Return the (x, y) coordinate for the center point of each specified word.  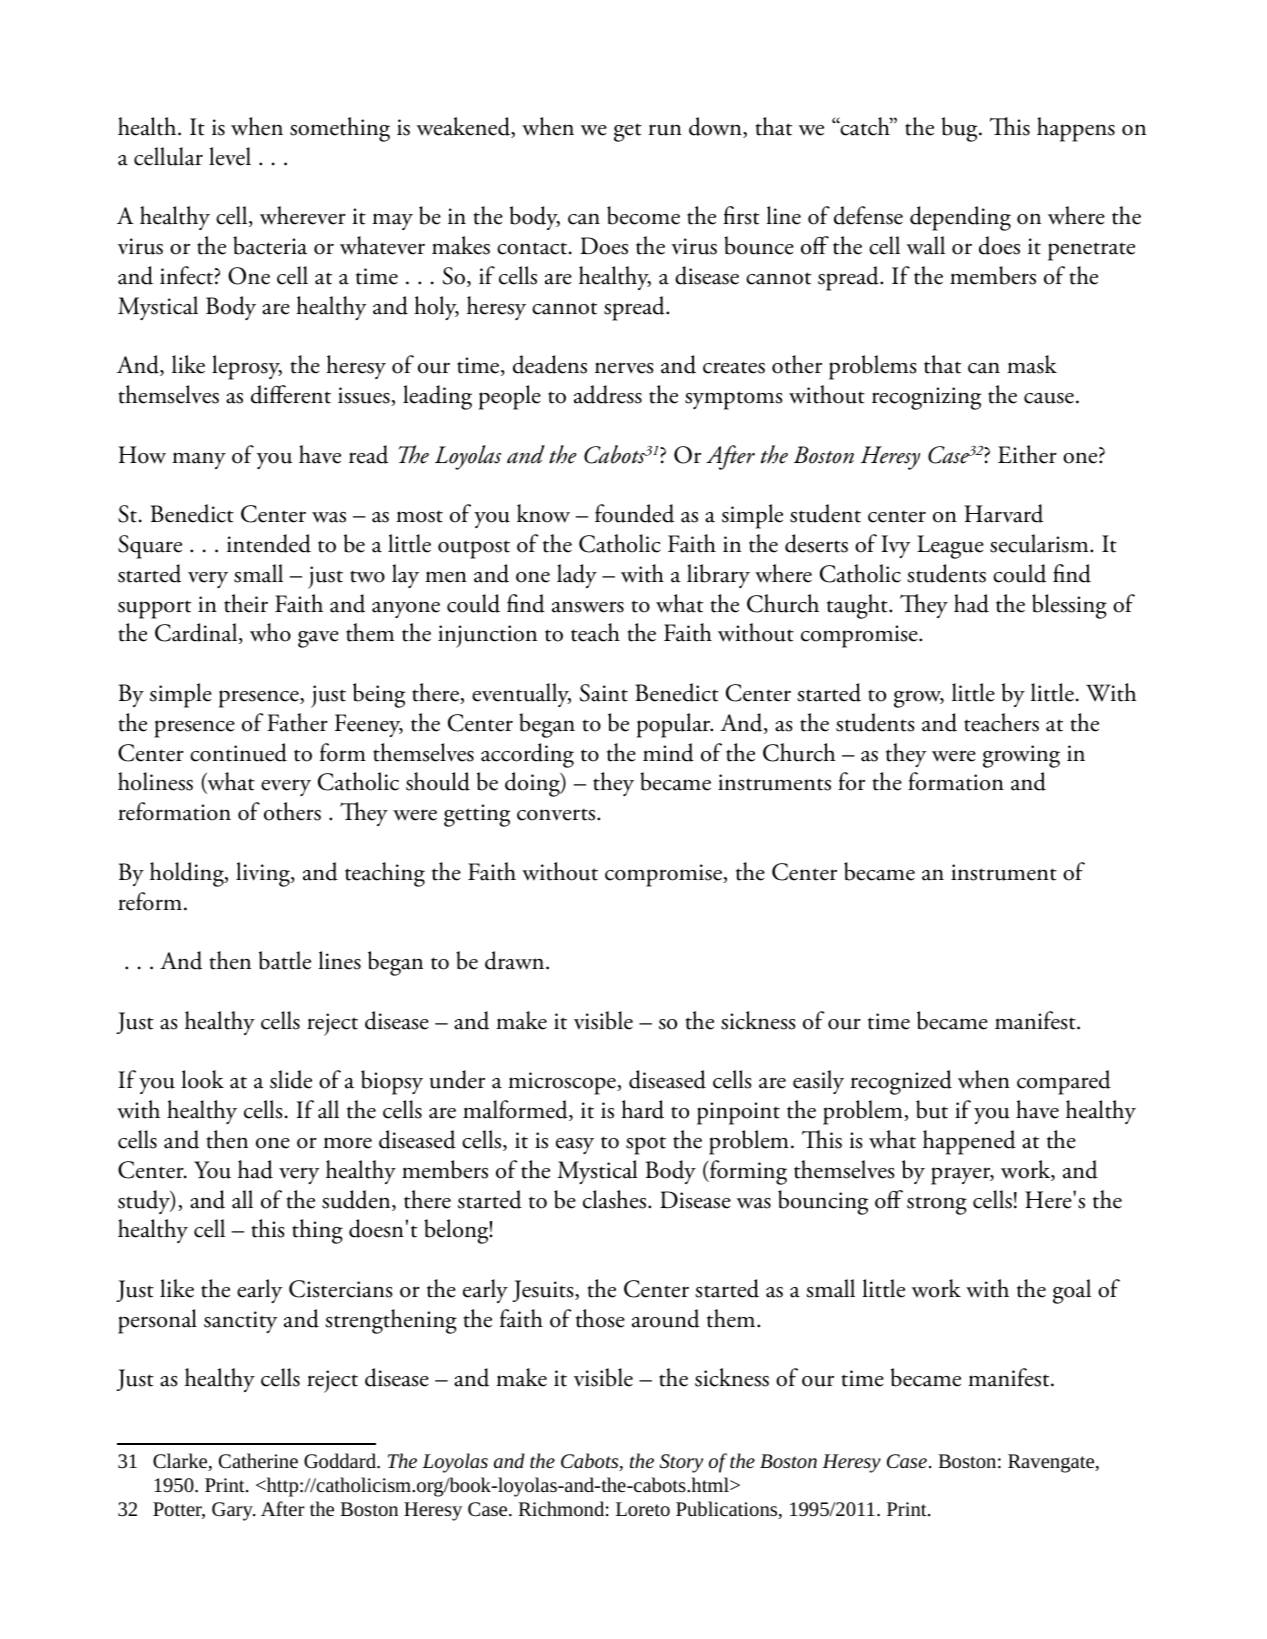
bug (961, 129)
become (643, 215)
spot (646, 1145)
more (347, 1143)
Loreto (643, 1509)
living (264, 874)
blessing (1069, 606)
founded (634, 513)
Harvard (1003, 513)
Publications (728, 1510)
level (230, 156)
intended (269, 543)
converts (557, 815)
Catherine (258, 1460)
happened (969, 1142)
